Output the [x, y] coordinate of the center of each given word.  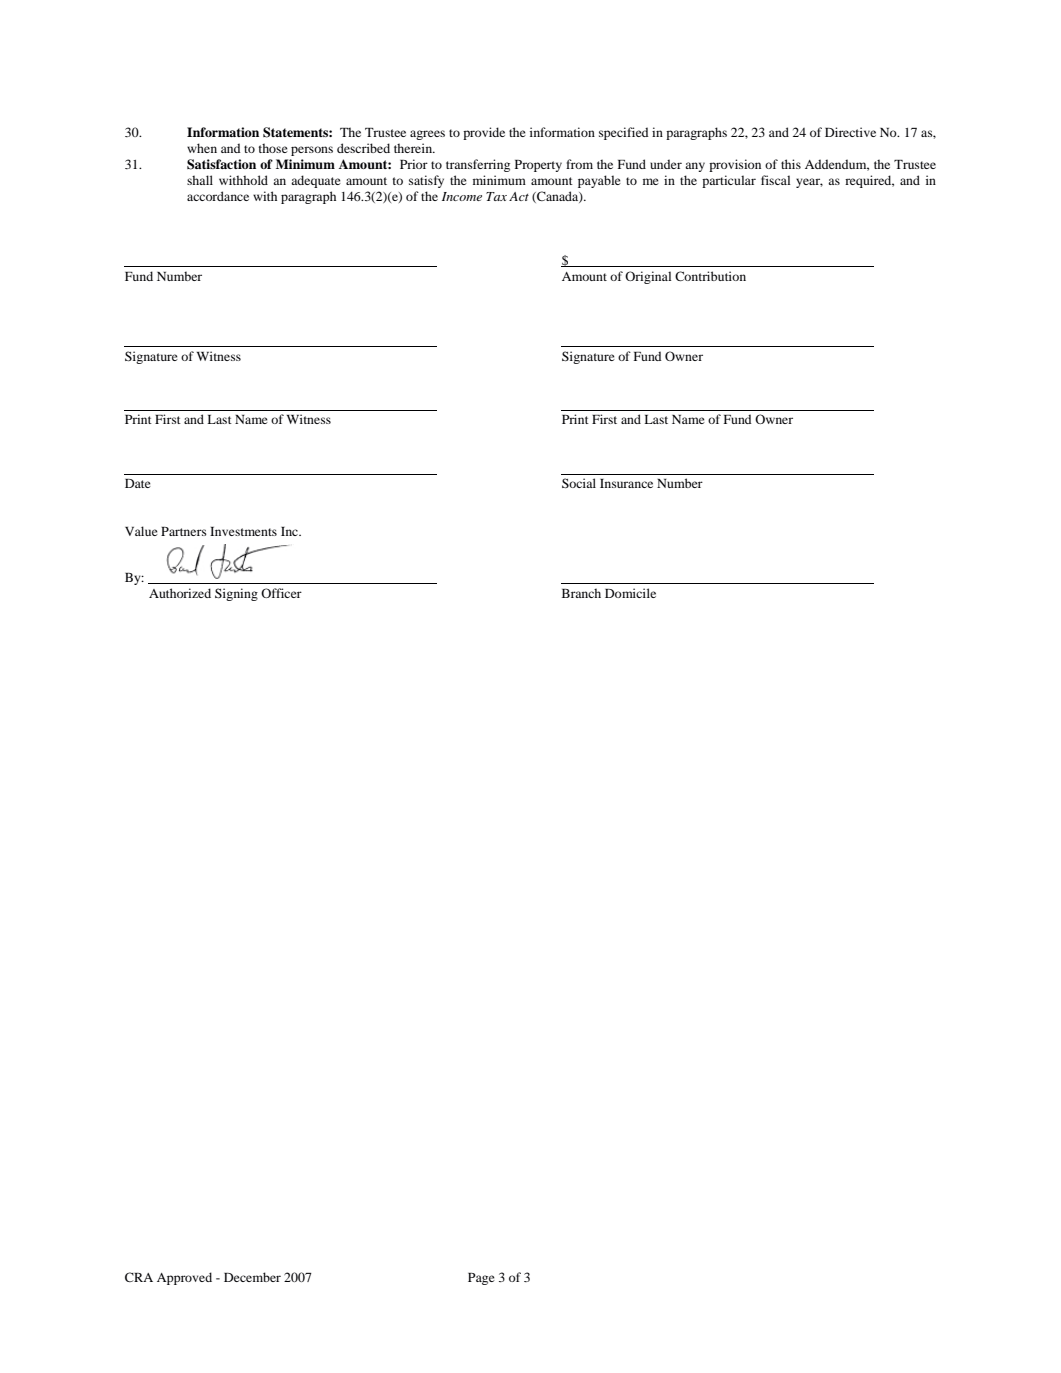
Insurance [626, 483]
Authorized [180, 593]
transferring [478, 165]
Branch [581, 593]
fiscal [775, 180]
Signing [236, 594]
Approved [184, 1278]
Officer [281, 593]
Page [481, 1279]
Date [138, 483]
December [252, 1277]
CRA [139, 1277]
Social [579, 483]
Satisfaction [221, 164]
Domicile [630, 593]
